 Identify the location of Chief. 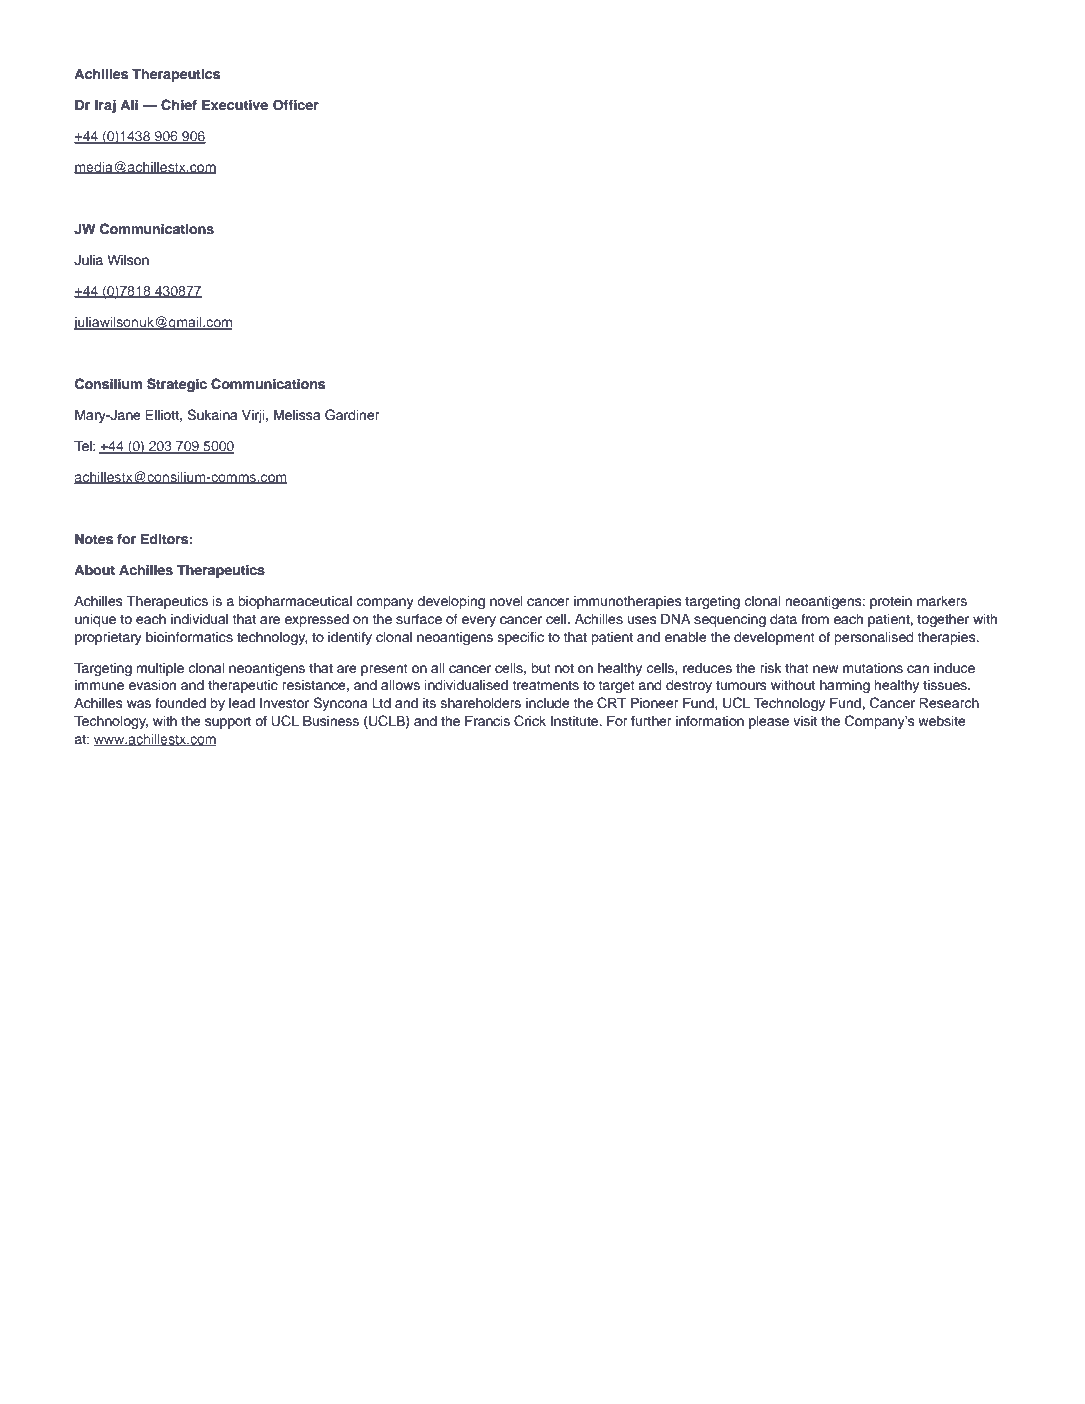
(179, 105).
